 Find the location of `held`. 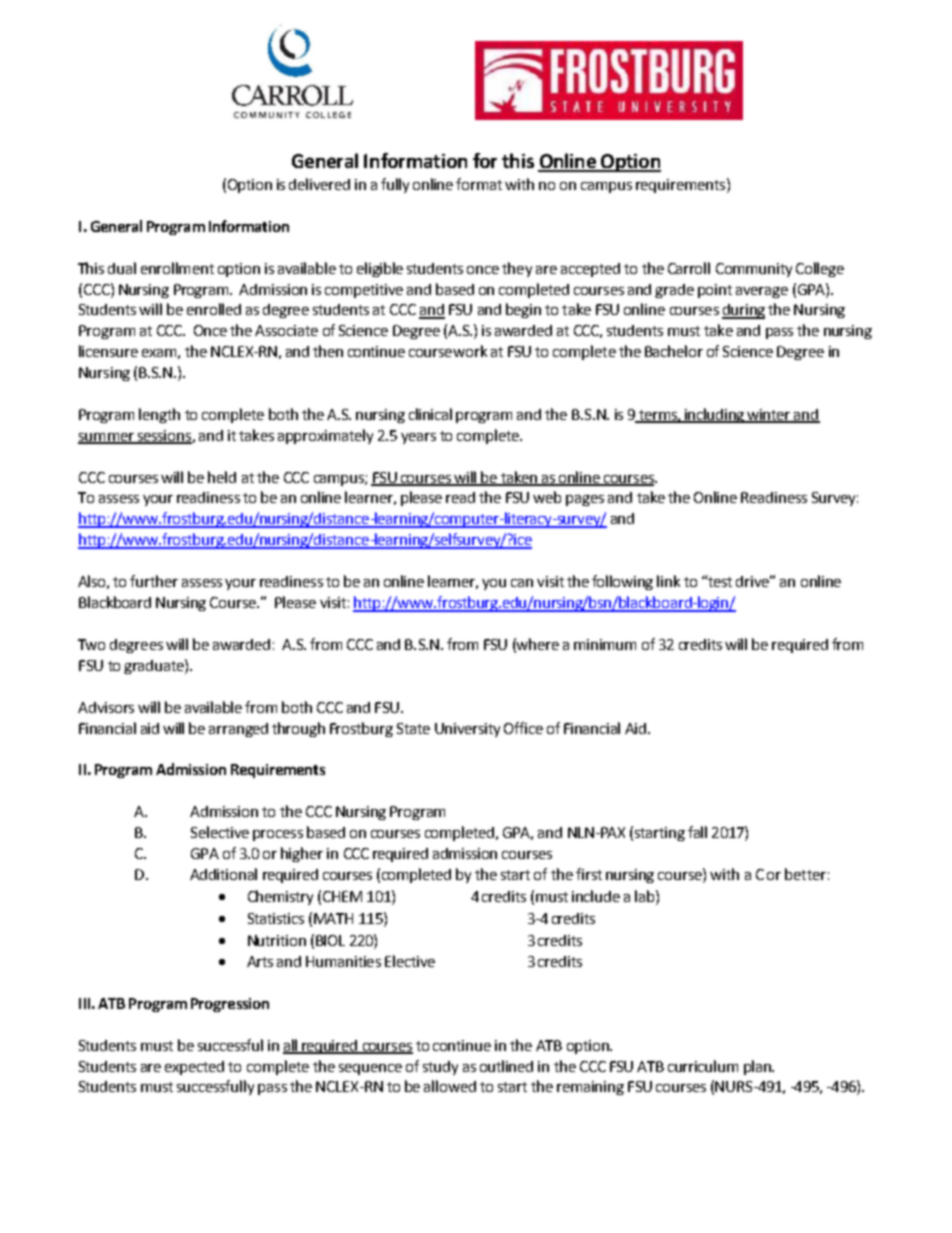

held is located at coordinates (222, 477).
